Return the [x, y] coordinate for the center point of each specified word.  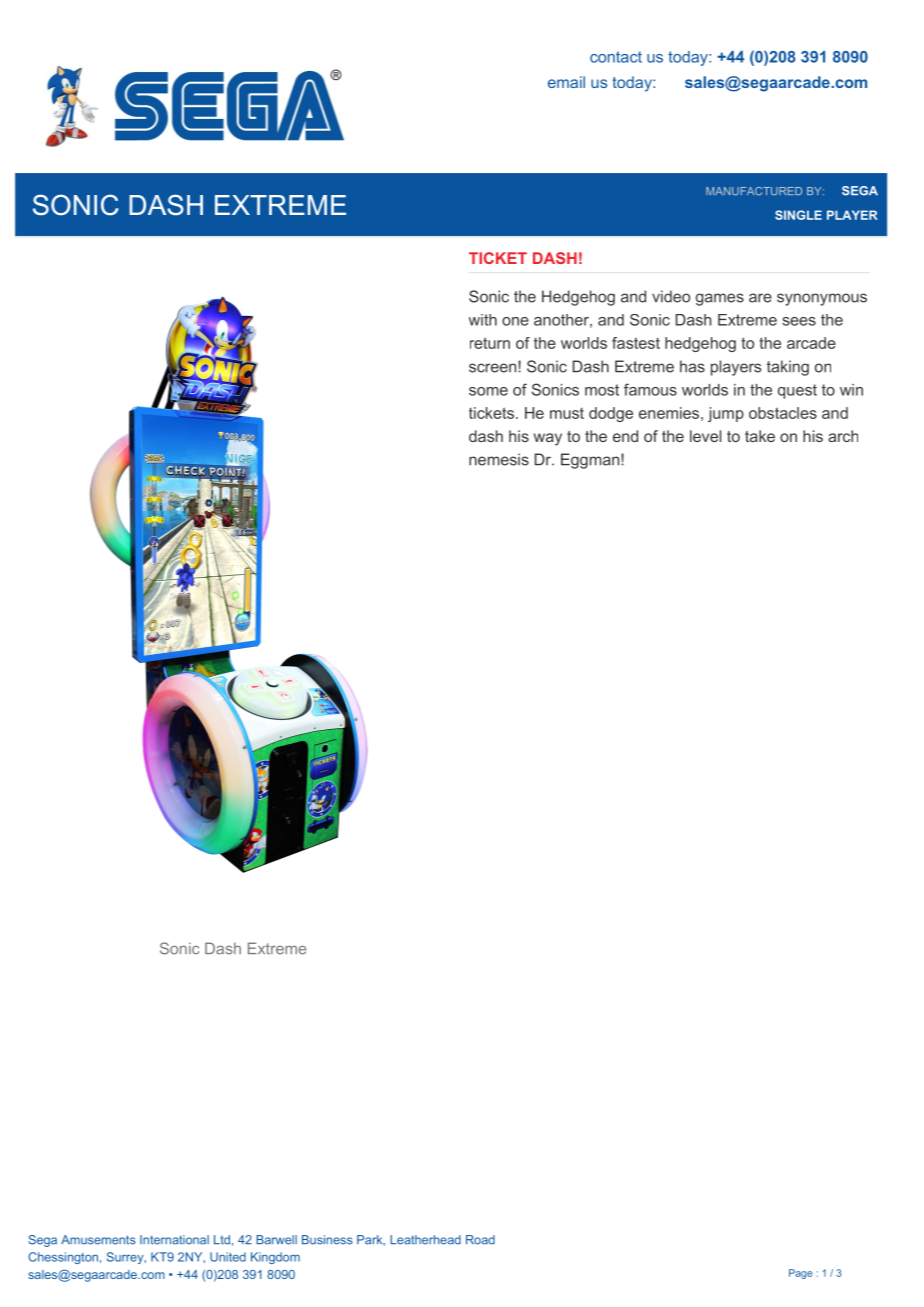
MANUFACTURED [754, 191]
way [548, 439]
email [566, 82]
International [174, 1240]
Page [801, 1274]
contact [616, 57]
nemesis [499, 459]
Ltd [222, 1240]
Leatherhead [425, 1240]
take [760, 436]
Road [480, 1240]
